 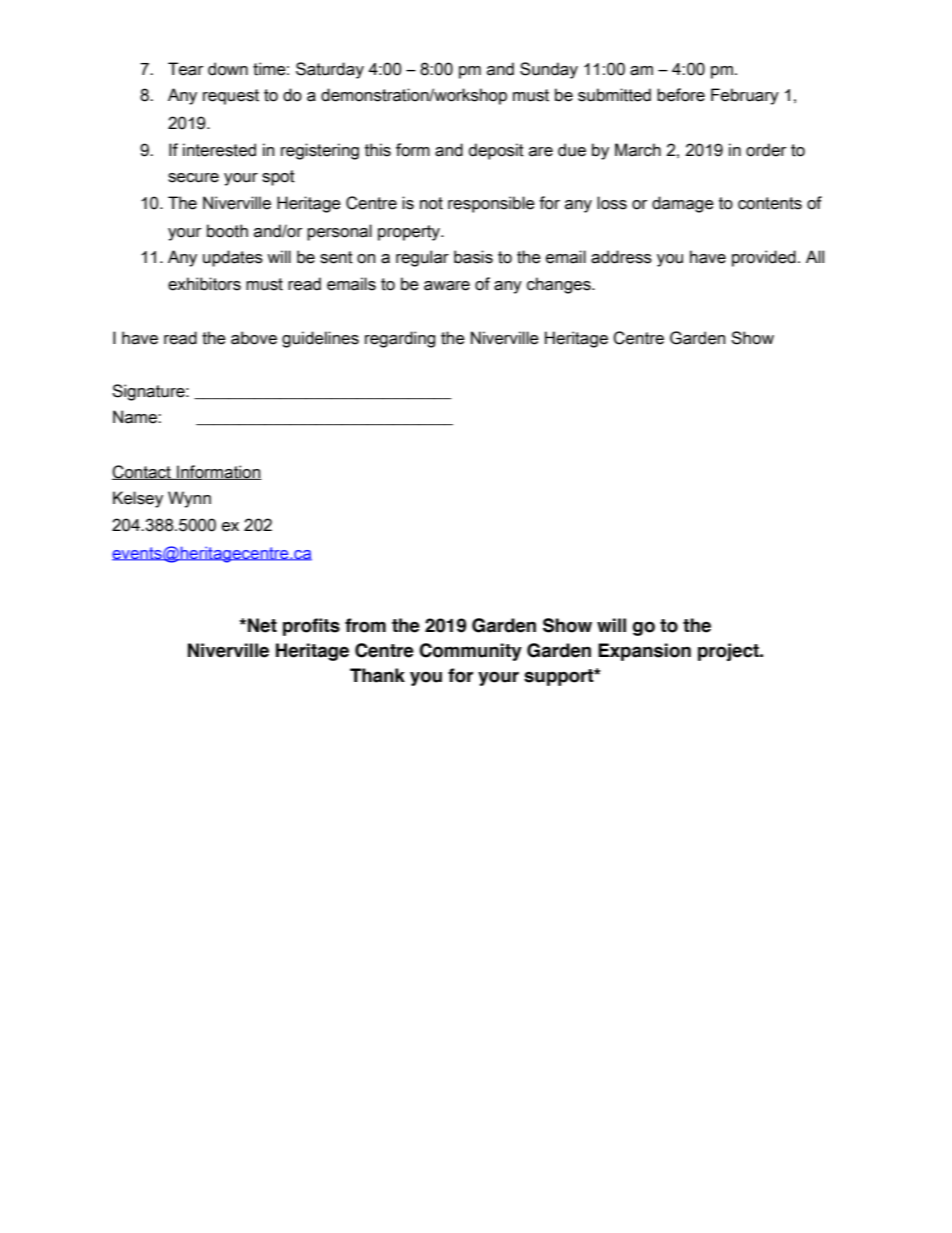 What do you see at coordinates (764, 258) in the image?
I see `provided` at bounding box center [764, 258].
